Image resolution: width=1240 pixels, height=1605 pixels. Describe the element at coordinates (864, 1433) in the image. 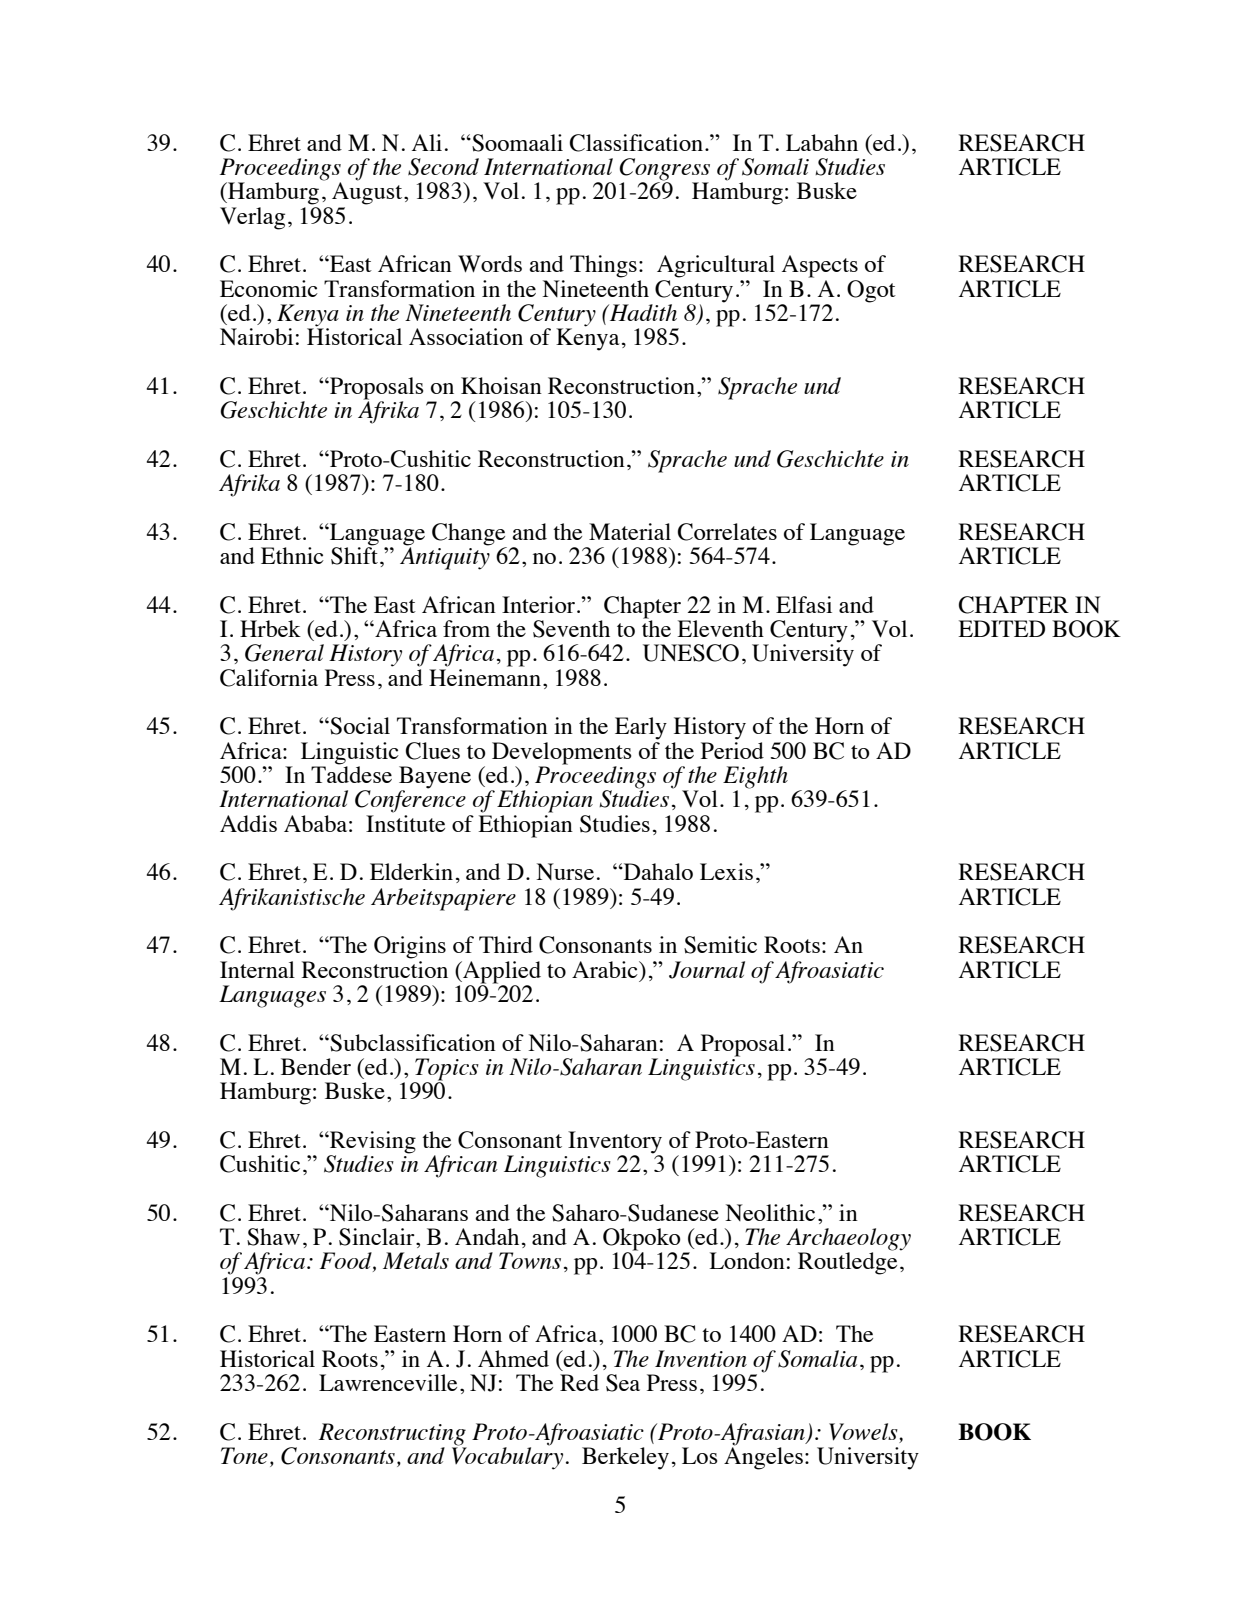

I see `Vowels` at that location.
